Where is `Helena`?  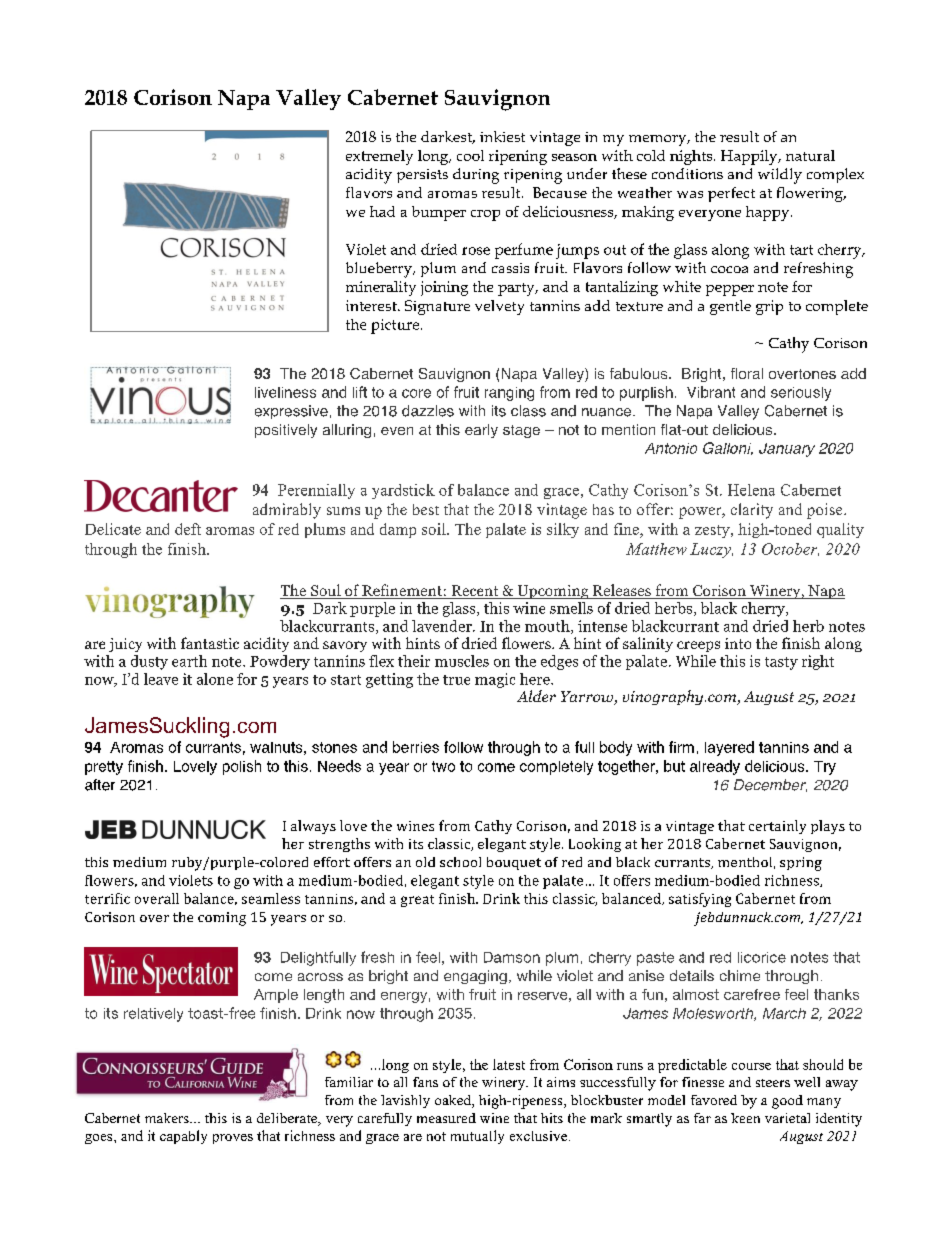 Helena is located at coordinates (751, 490).
